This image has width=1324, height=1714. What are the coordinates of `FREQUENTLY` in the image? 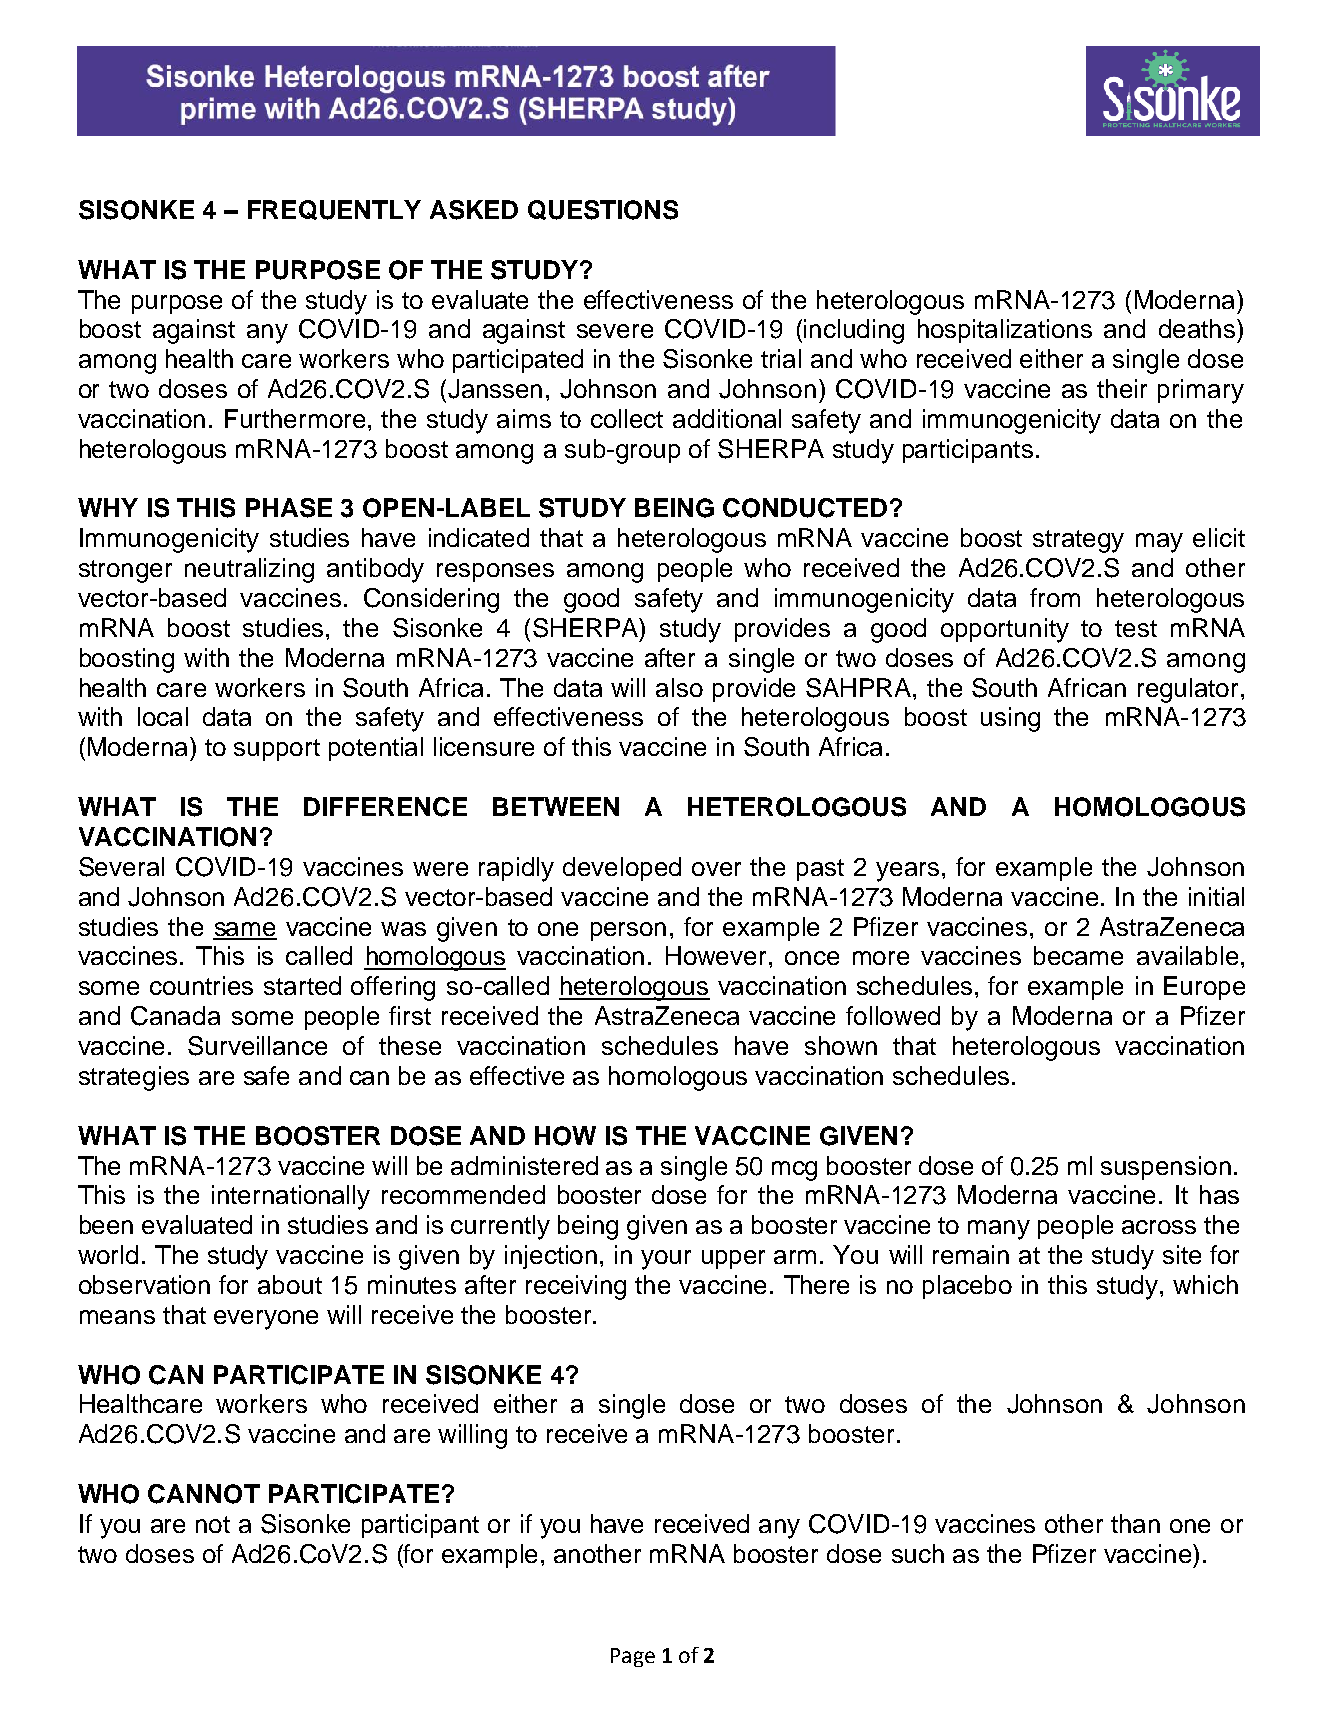 It's located at (334, 210).
